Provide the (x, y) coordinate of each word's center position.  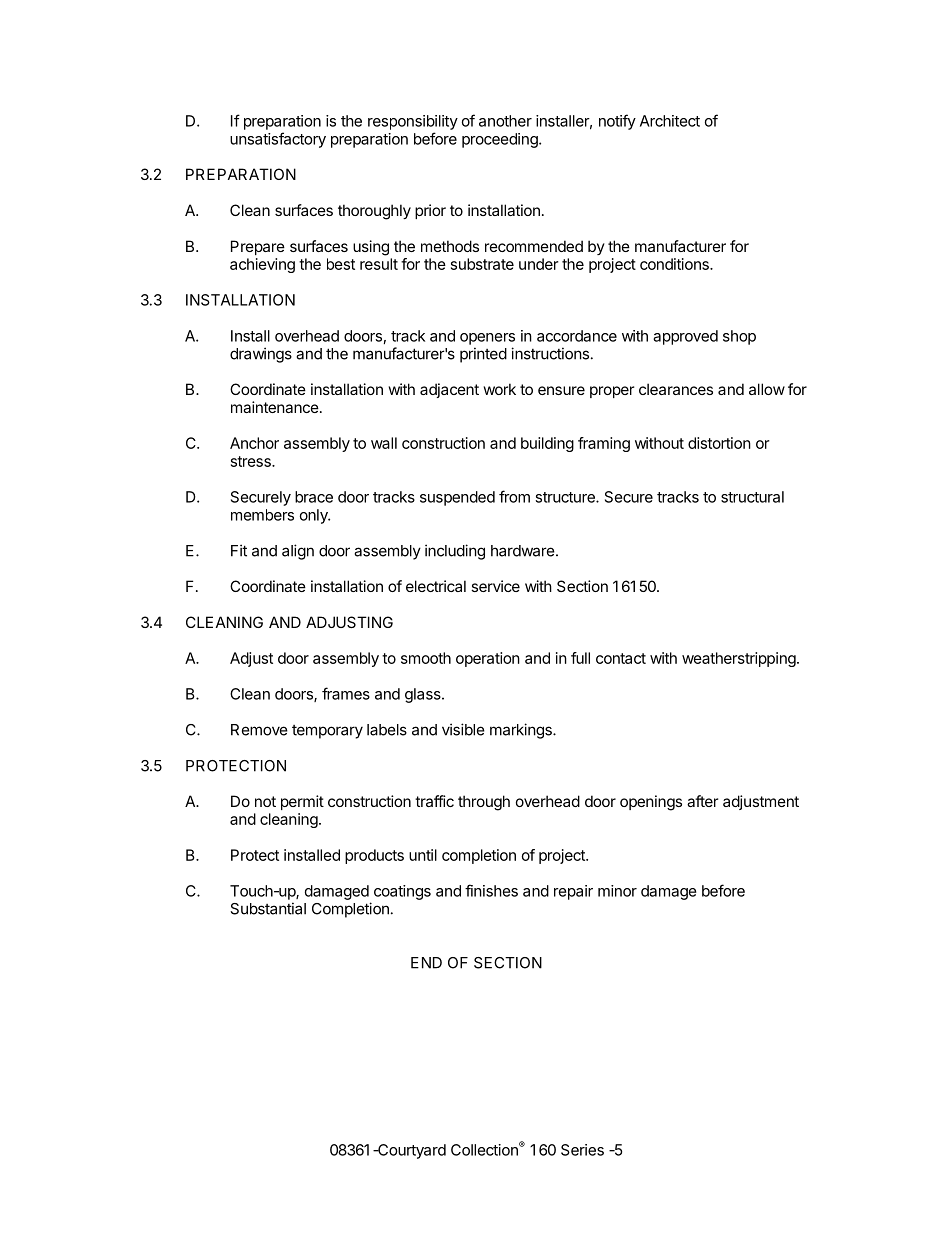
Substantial (268, 908)
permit (302, 802)
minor (617, 891)
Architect (670, 121)
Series (582, 1150)
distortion (719, 443)
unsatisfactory (278, 140)
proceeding (501, 140)
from (514, 496)
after (702, 801)
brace (314, 497)
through (484, 803)
